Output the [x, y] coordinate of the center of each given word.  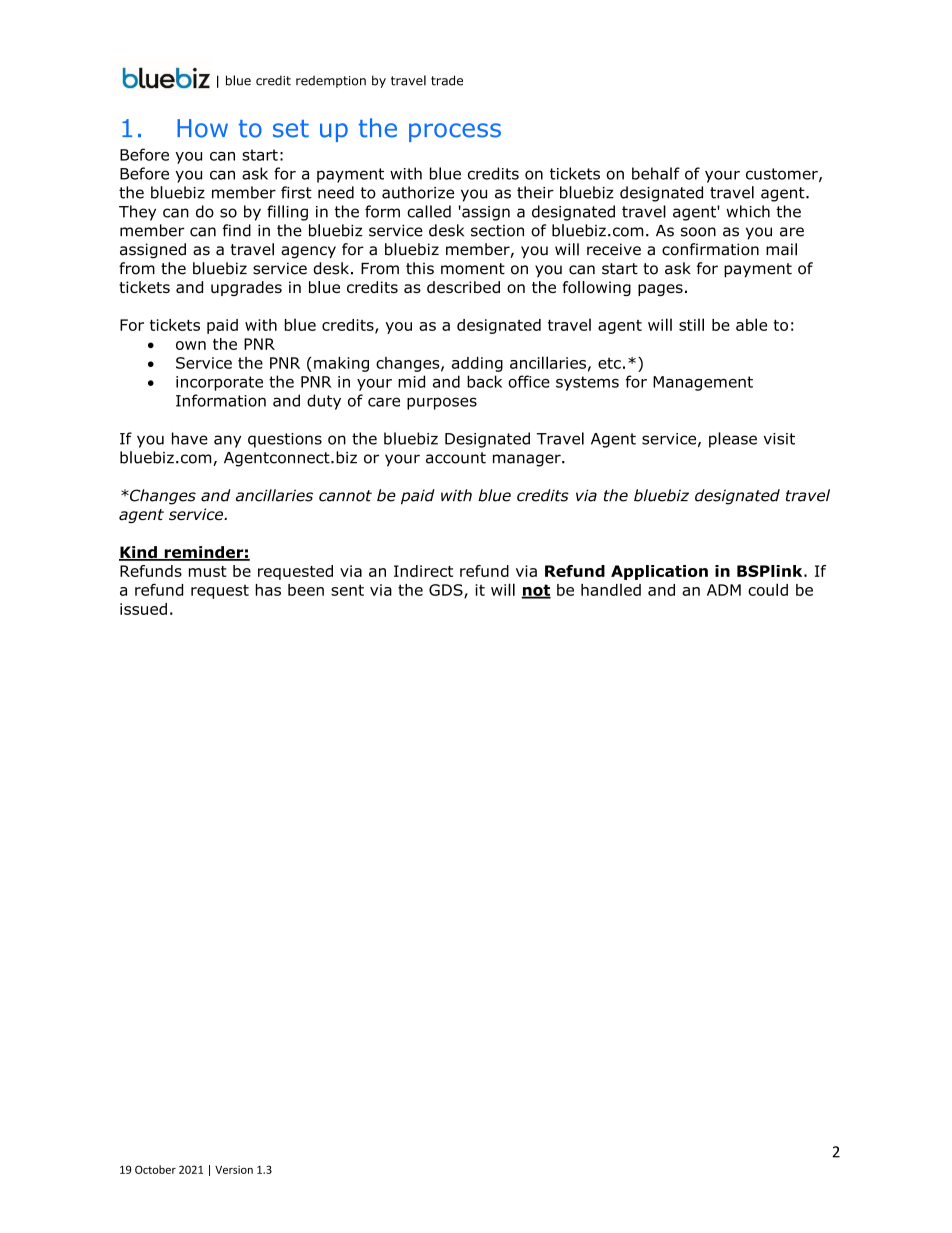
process [455, 132]
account [456, 458]
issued [143, 609]
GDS [447, 591]
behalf [656, 173]
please [733, 440]
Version [234, 1169]
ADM [724, 590]
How [202, 128]
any [227, 441]
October [155, 1169]
